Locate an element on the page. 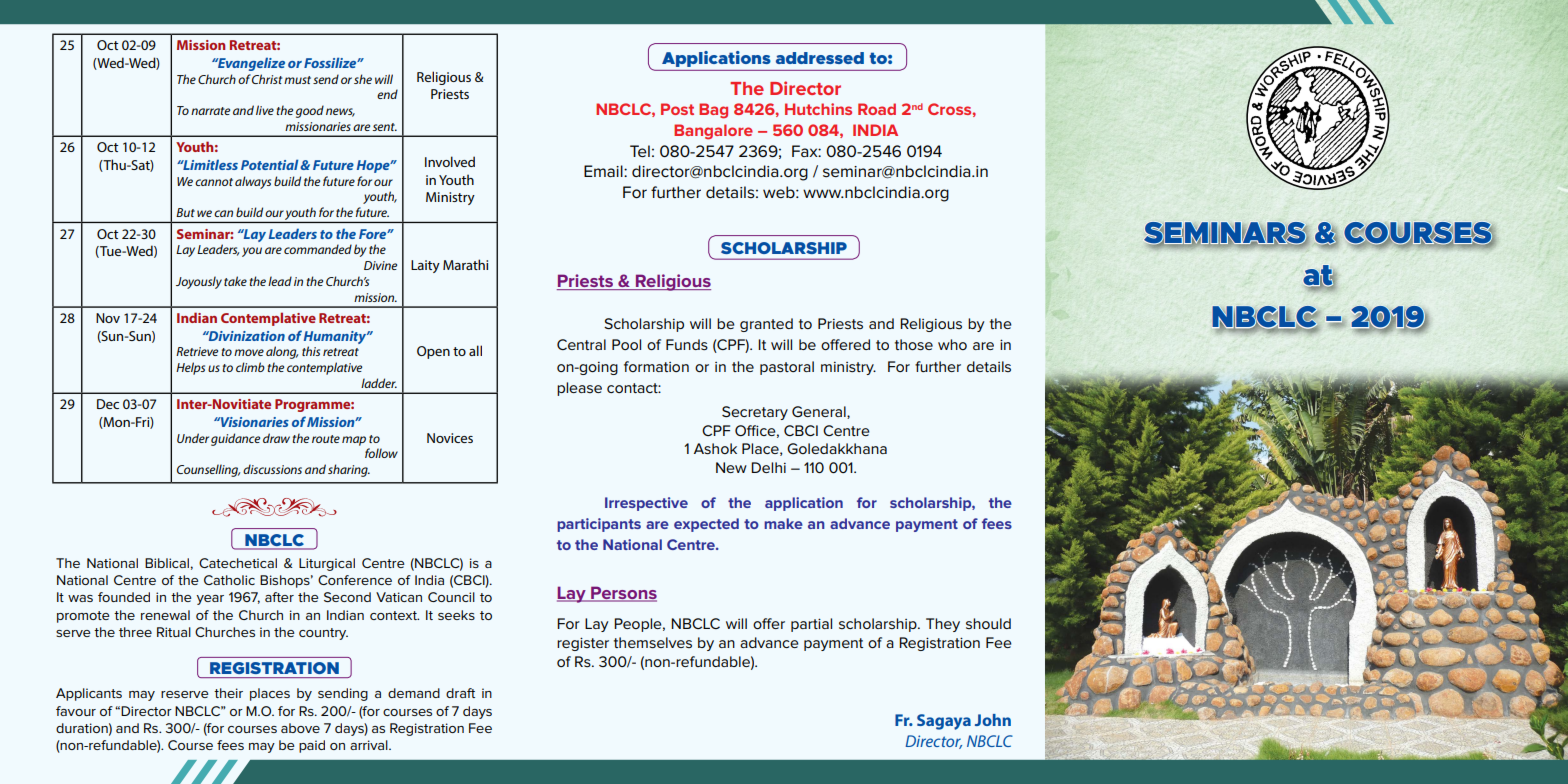  Dec is located at coordinates (108, 404).
